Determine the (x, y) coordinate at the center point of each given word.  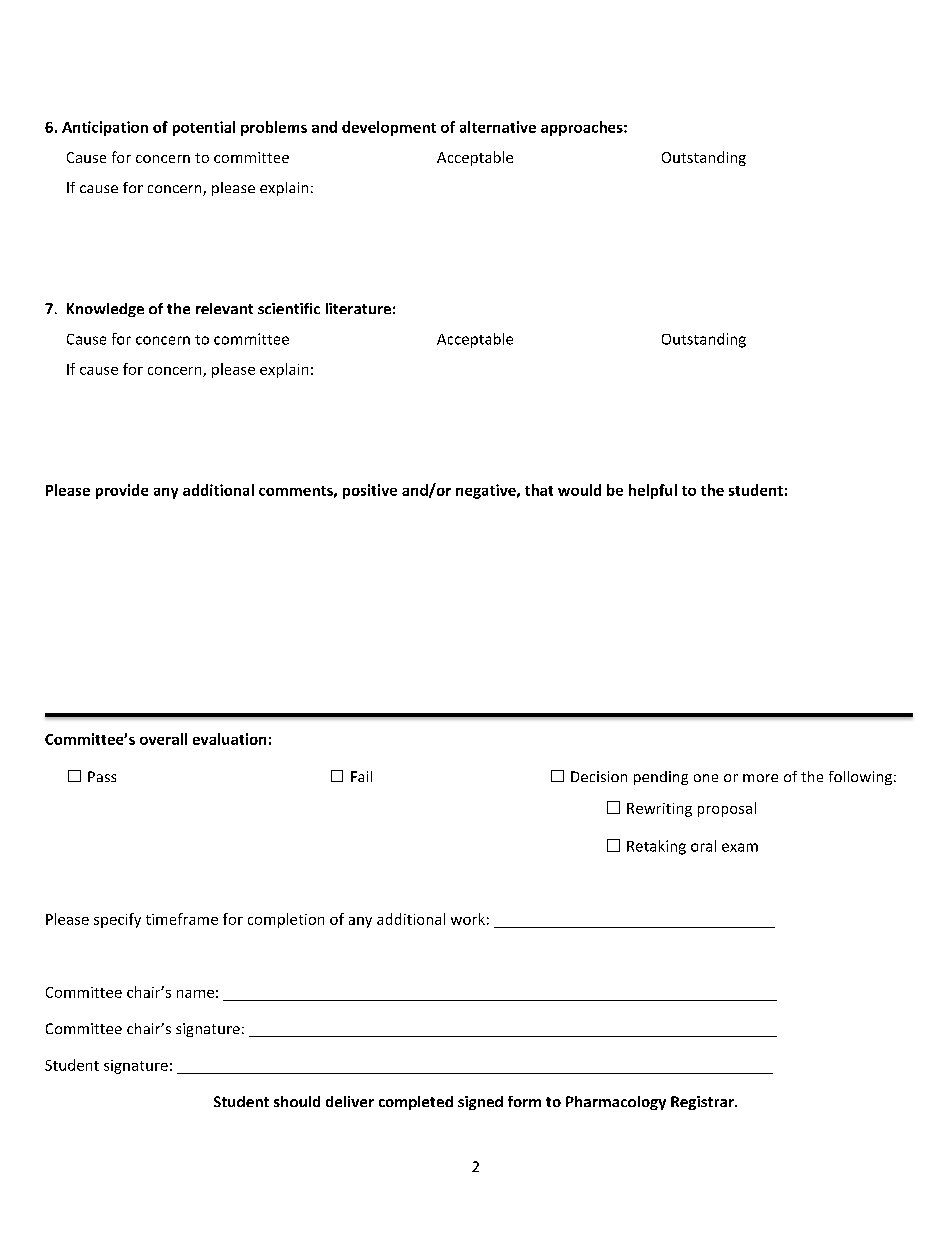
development (389, 128)
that (539, 490)
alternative (498, 127)
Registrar (703, 1103)
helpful (653, 491)
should (297, 1101)
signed (480, 1103)
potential (204, 128)
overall (163, 739)
